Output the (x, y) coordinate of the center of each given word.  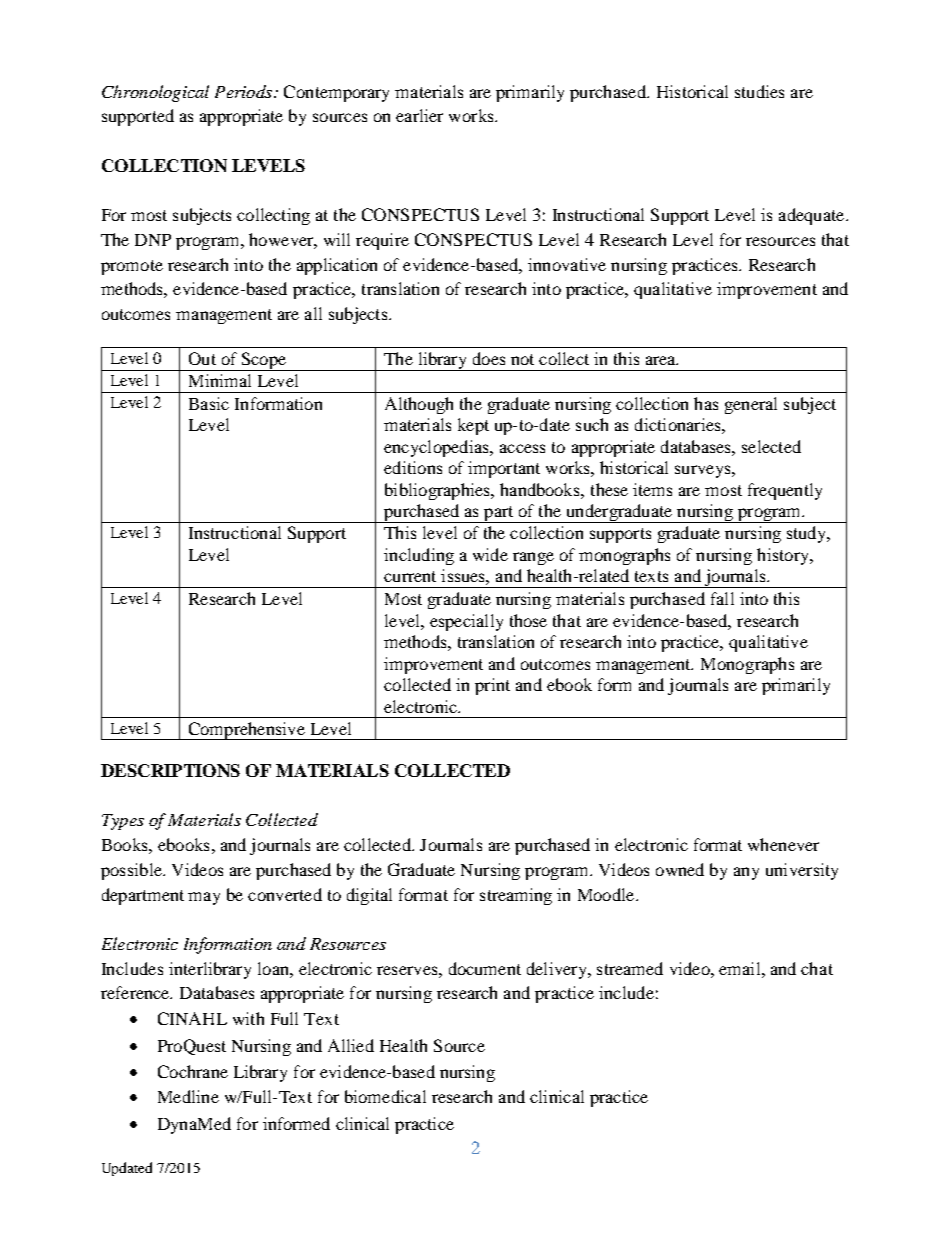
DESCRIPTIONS (170, 770)
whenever (783, 844)
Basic (209, 403)
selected (771, 446)
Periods (243, 91)
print (492, 686)
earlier (419, 115)
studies (759, 91)
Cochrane (193, 1071)
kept (473, 426)
